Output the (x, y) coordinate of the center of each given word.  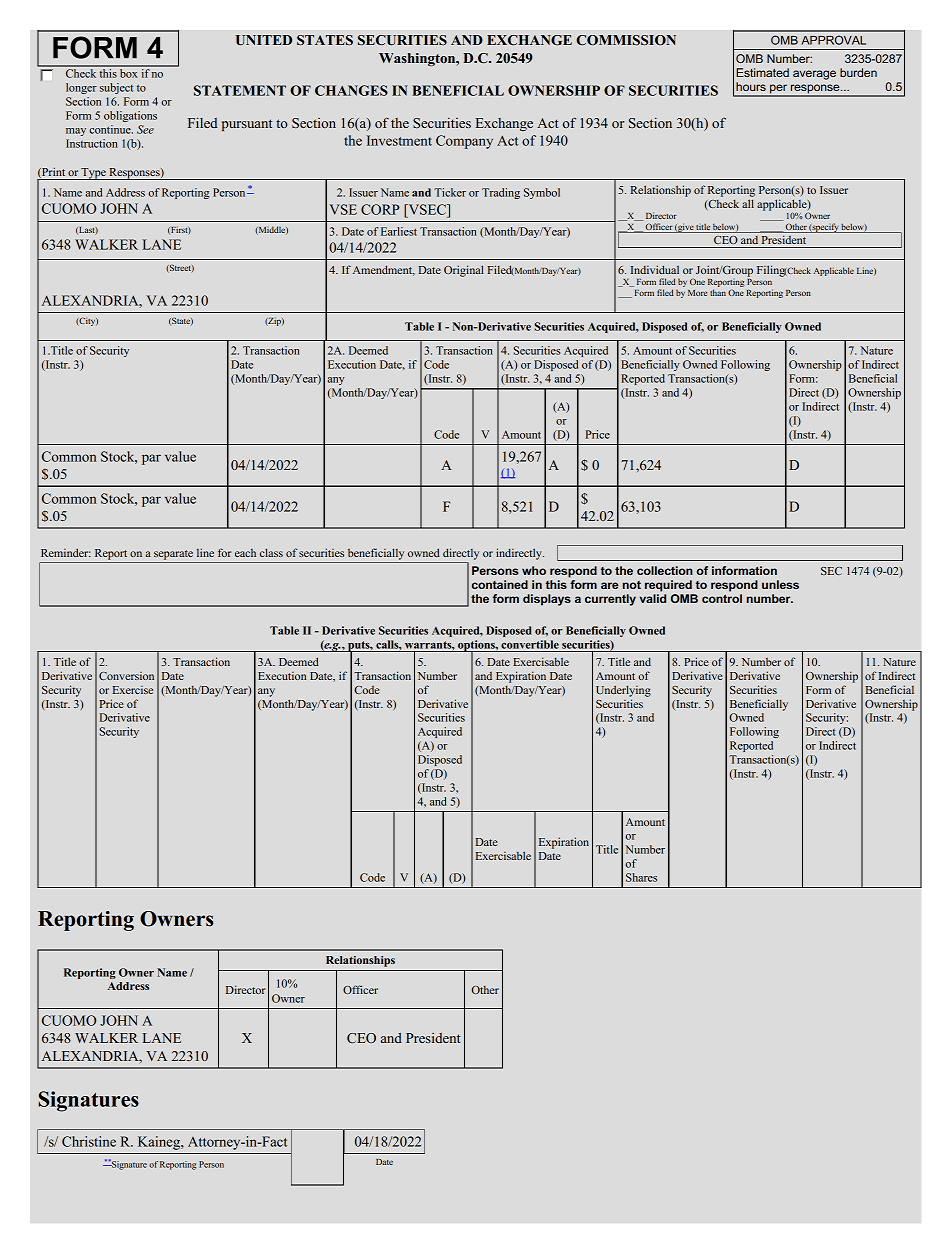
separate (173, 555)
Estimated (762, 72)
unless (780, 584)
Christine (89, 1141)
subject (116, 88)
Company (464, 142)
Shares (641, 877)
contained (500, 584)
